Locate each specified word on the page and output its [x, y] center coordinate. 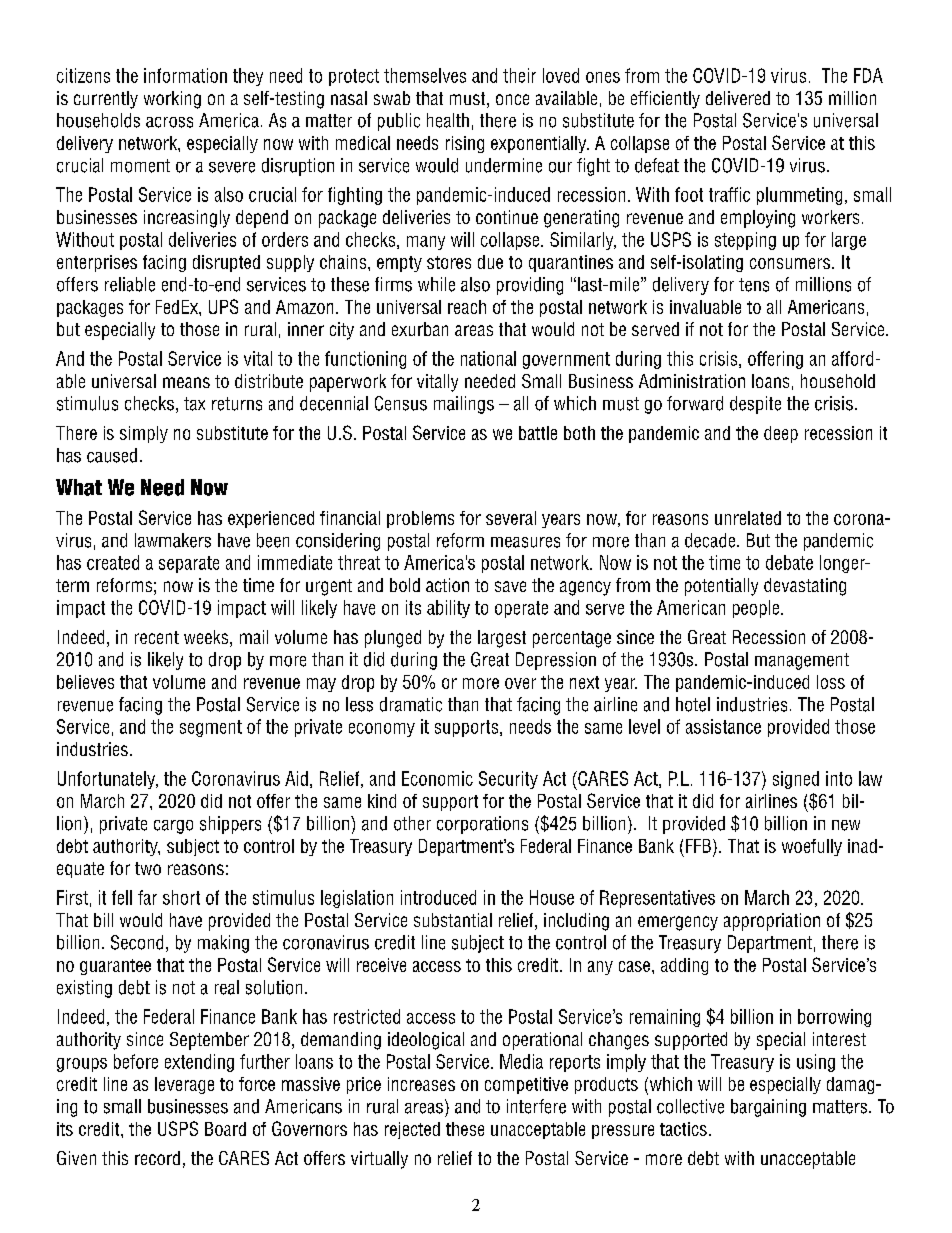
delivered [738, 98]
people [757, 609]
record [157, 1158]
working [172, 100]
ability [448, 609]
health [448, 120]
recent [157, 637]
